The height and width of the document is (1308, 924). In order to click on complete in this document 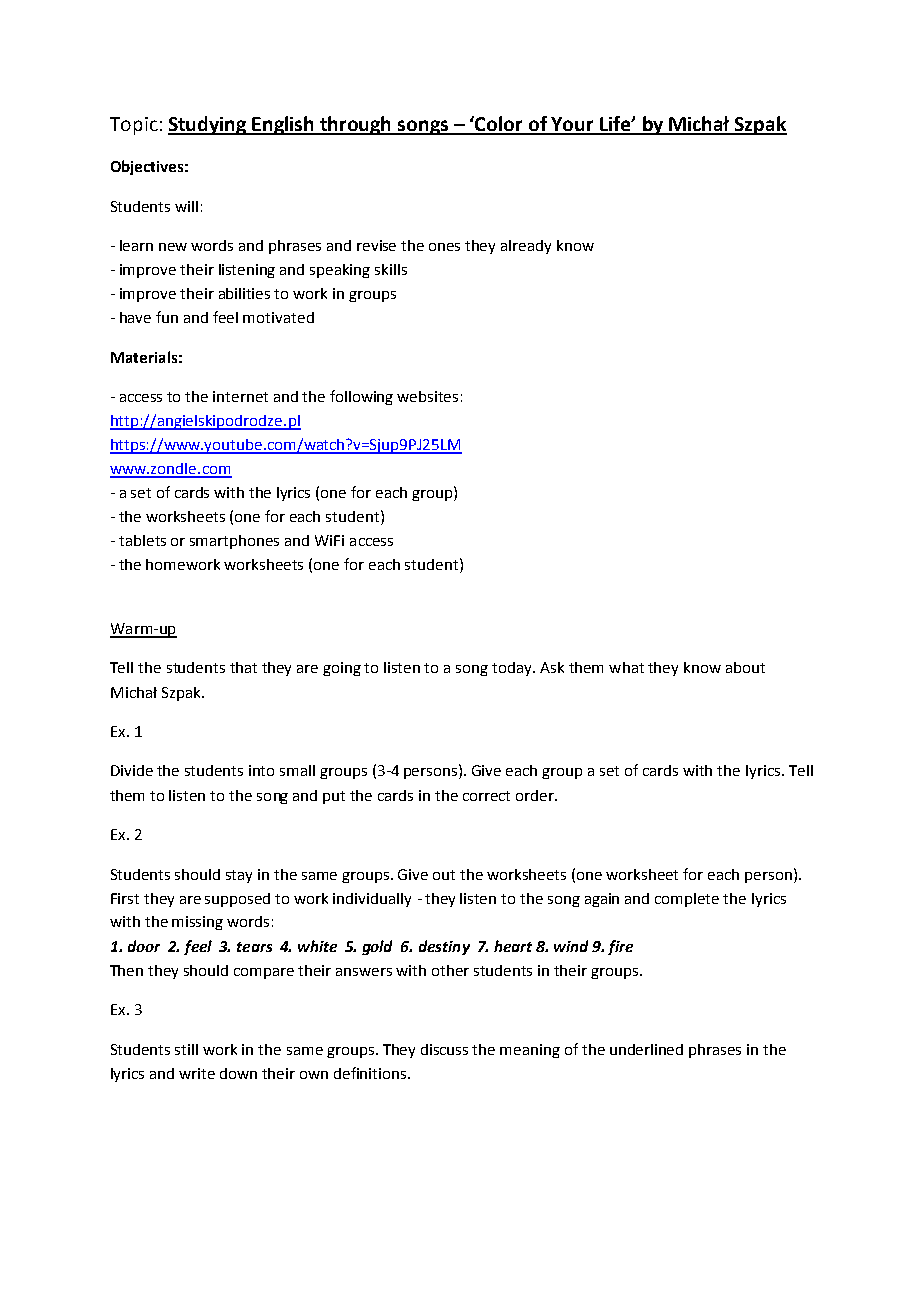, I will do `click(687, 900)`.
